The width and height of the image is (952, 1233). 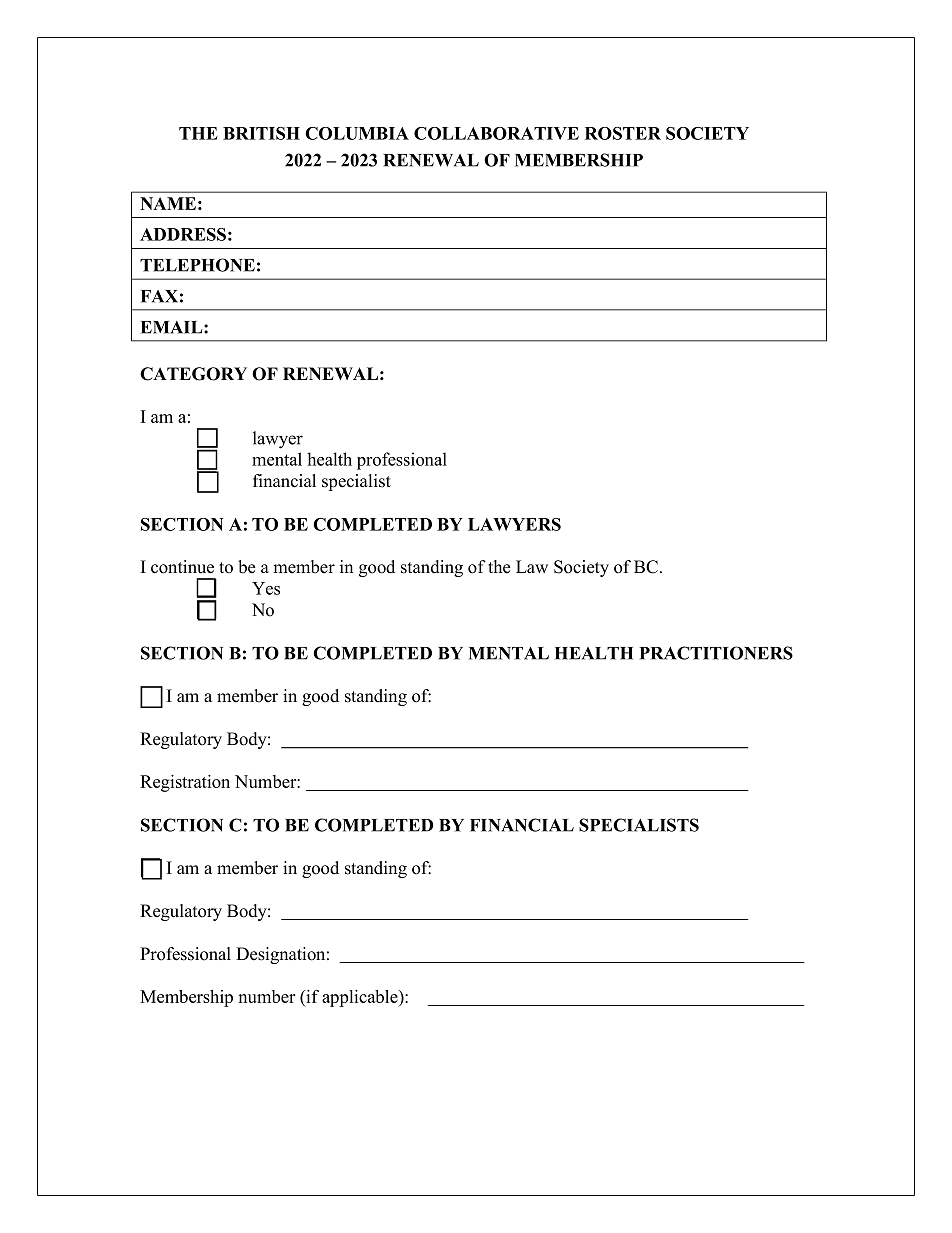 I want to click on applicable, so click(x=361, y=998).
